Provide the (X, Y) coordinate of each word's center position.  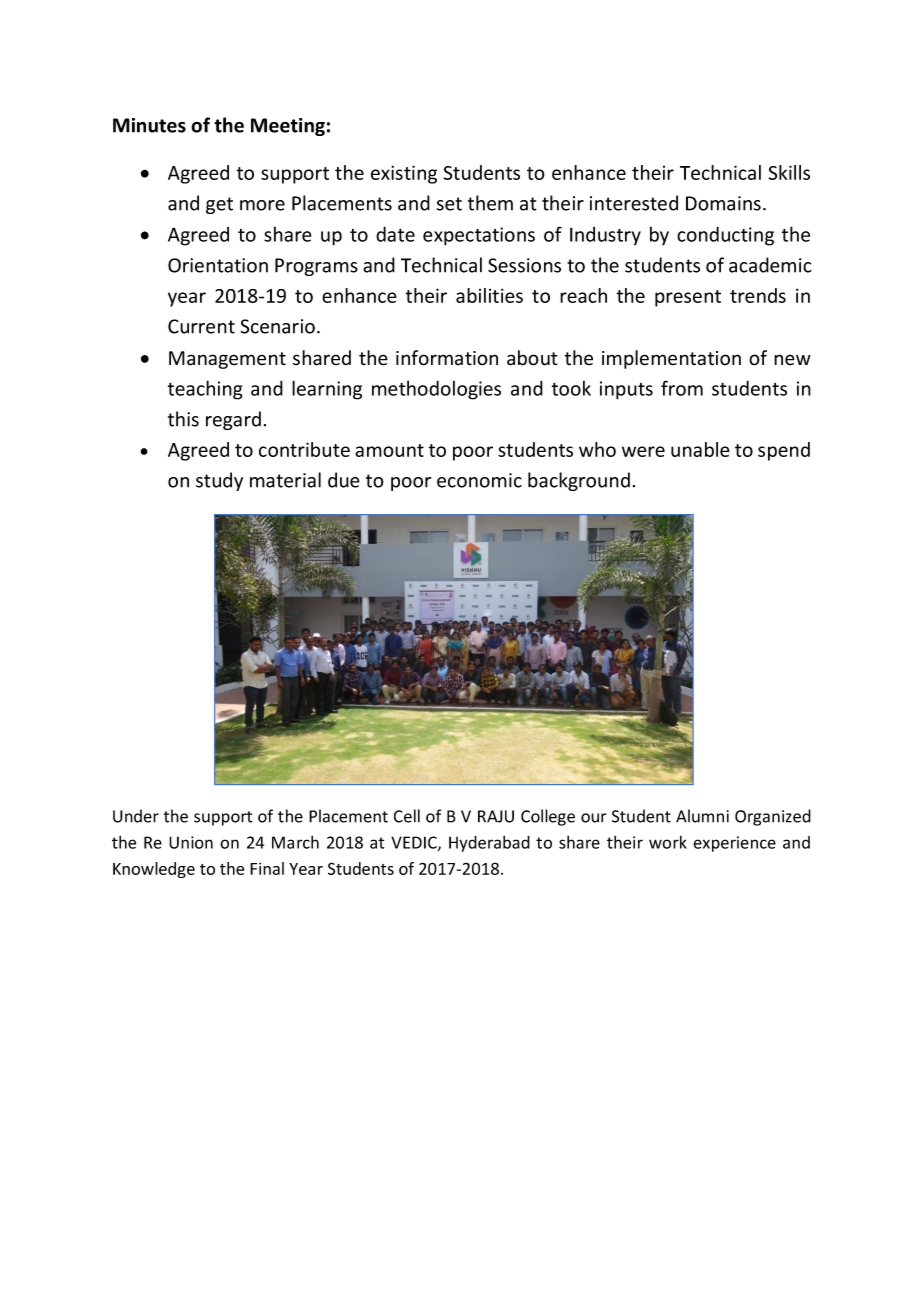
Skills (789, 172)
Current (201, 326)
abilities (489, 295)
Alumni (702, 816)
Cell (407, 816)
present (688, 298)
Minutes (149, 125)
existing (404, 174)
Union (191, 842)
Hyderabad (489, 844)
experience (734, 844)
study (219, 481)
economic (479, 480)
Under (136, 816)
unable (700, 449)
